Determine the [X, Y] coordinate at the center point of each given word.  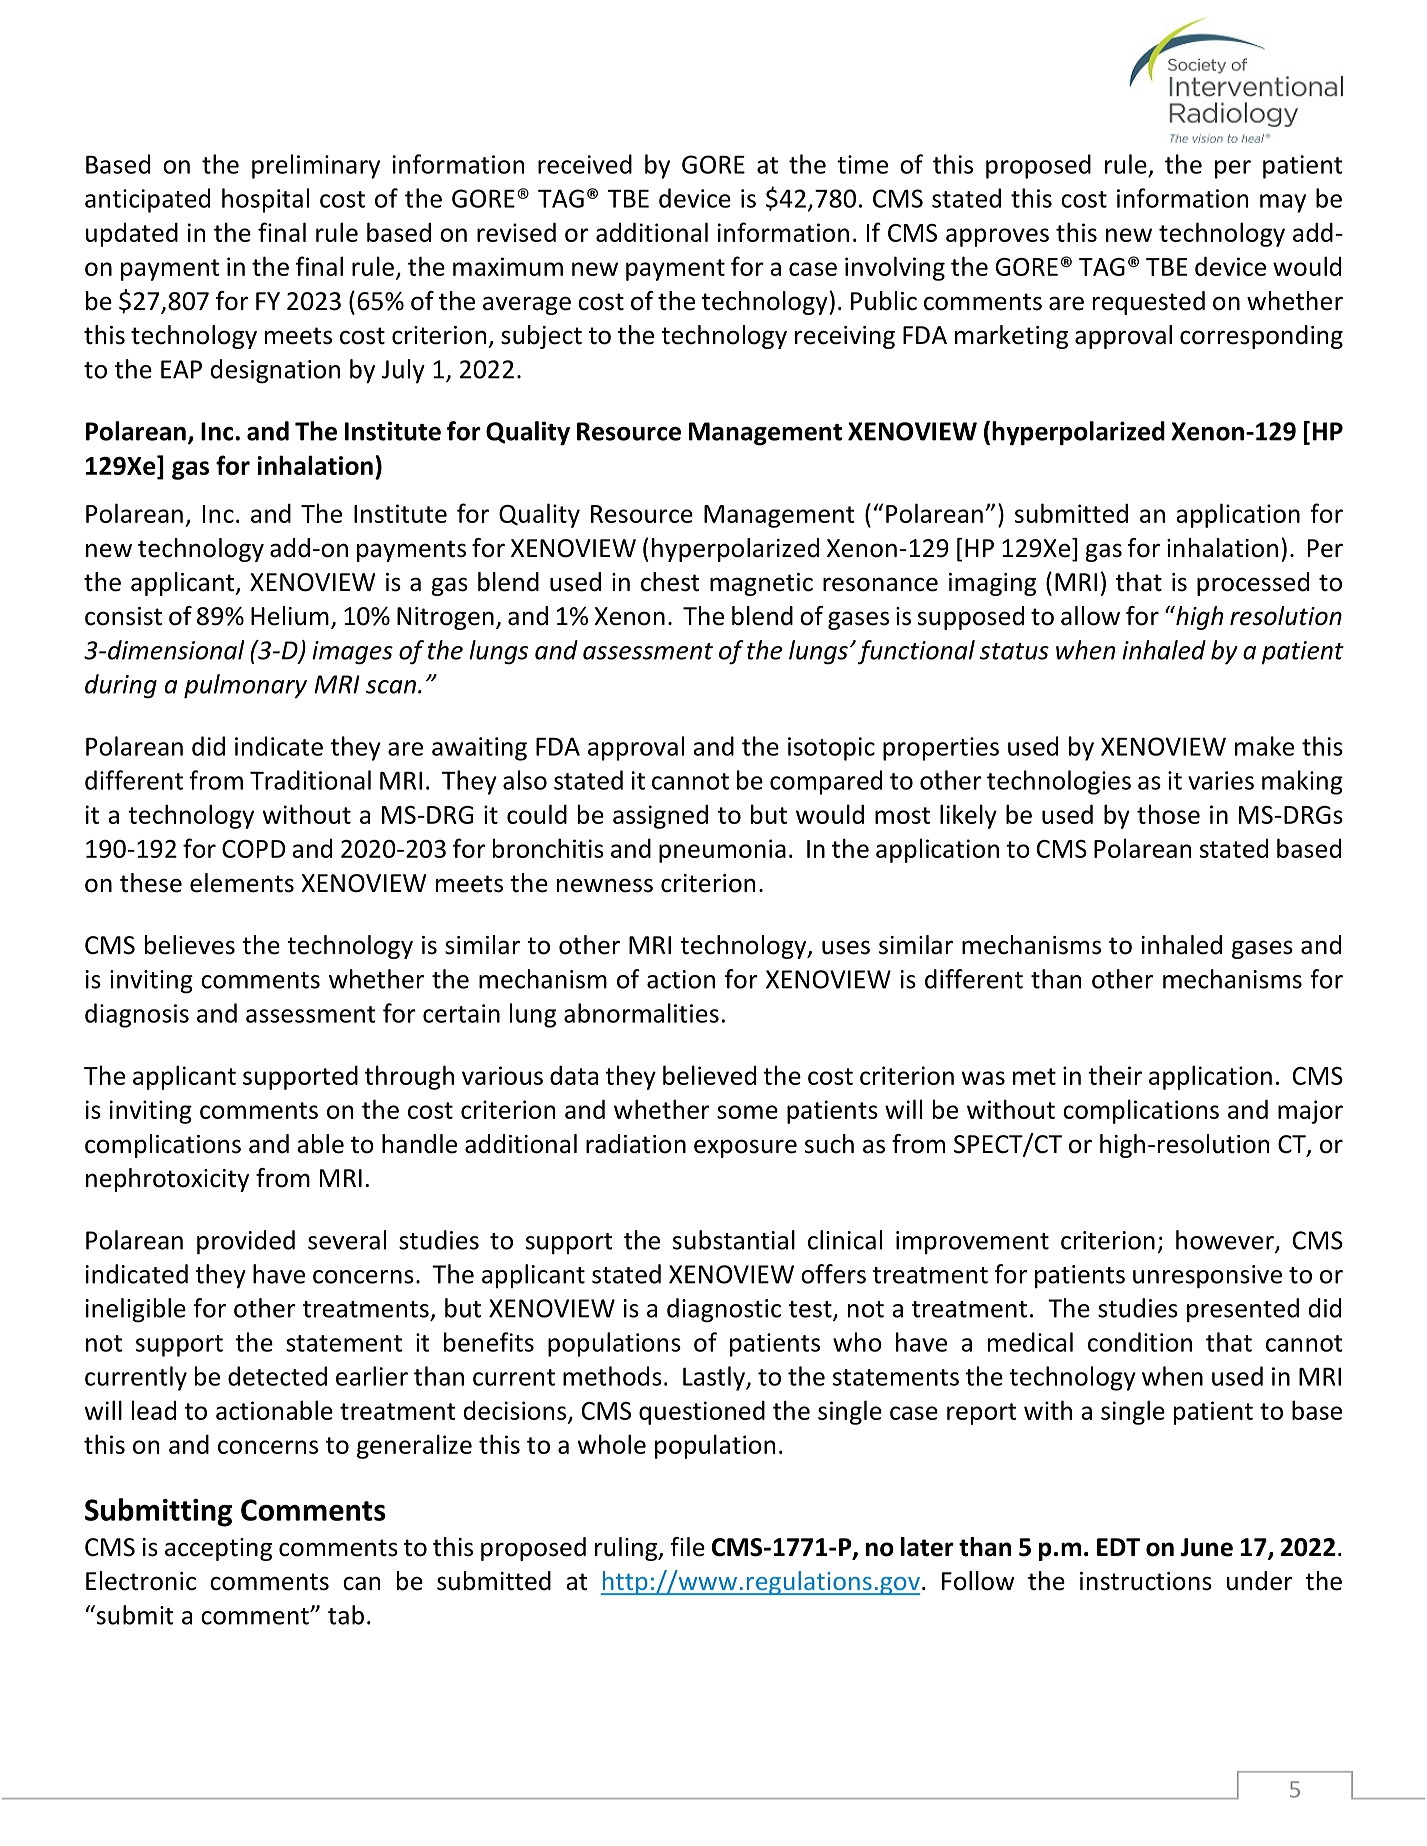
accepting [218, 1549]
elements [242, 883]
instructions [1146, 1581]
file [688, 1547]
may [1283, 203]
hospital [265, 200]
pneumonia [722, 851]
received [585, 164]
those [1168, 814]
